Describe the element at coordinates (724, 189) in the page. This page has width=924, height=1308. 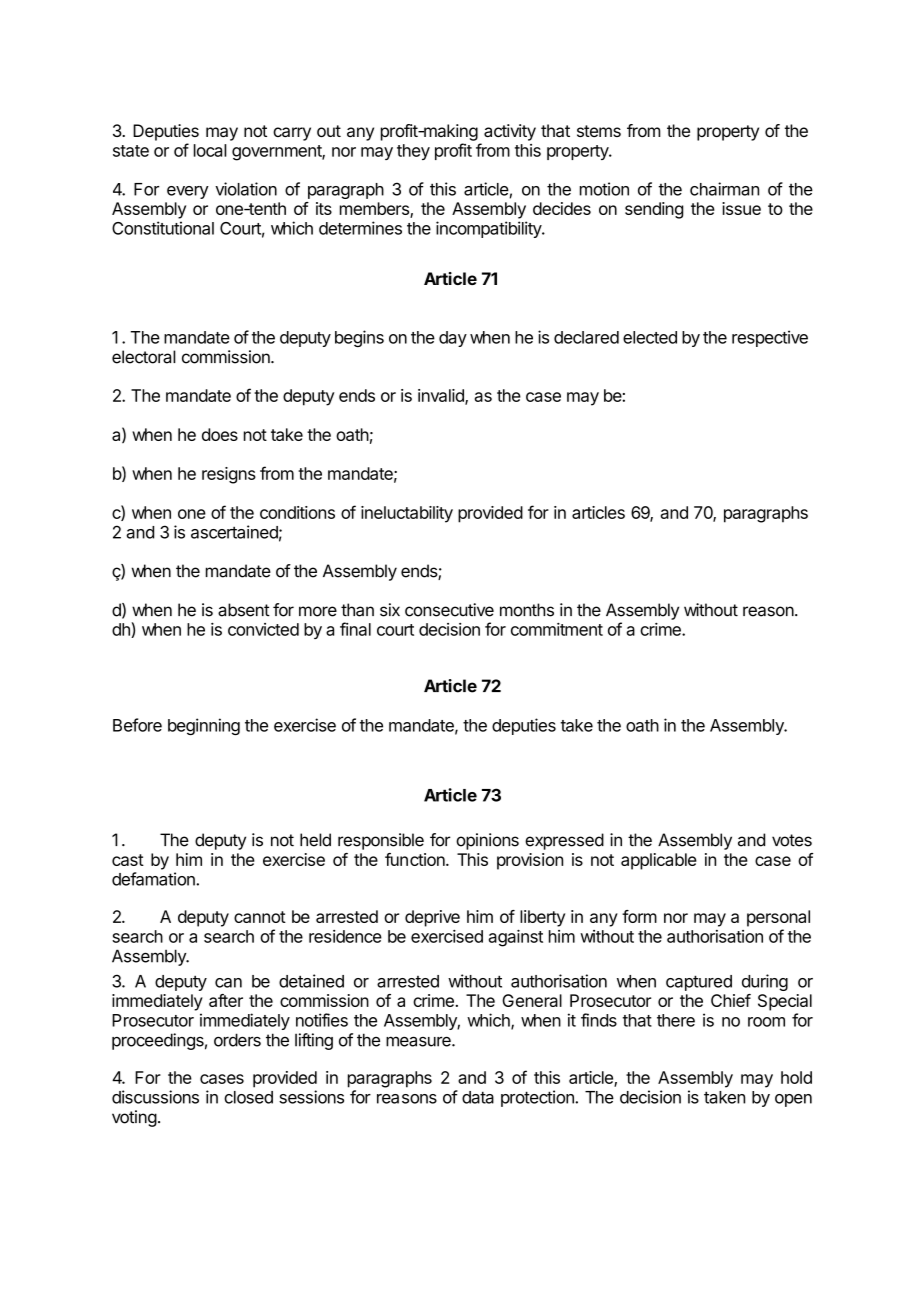
I see `chairman` at that location.
